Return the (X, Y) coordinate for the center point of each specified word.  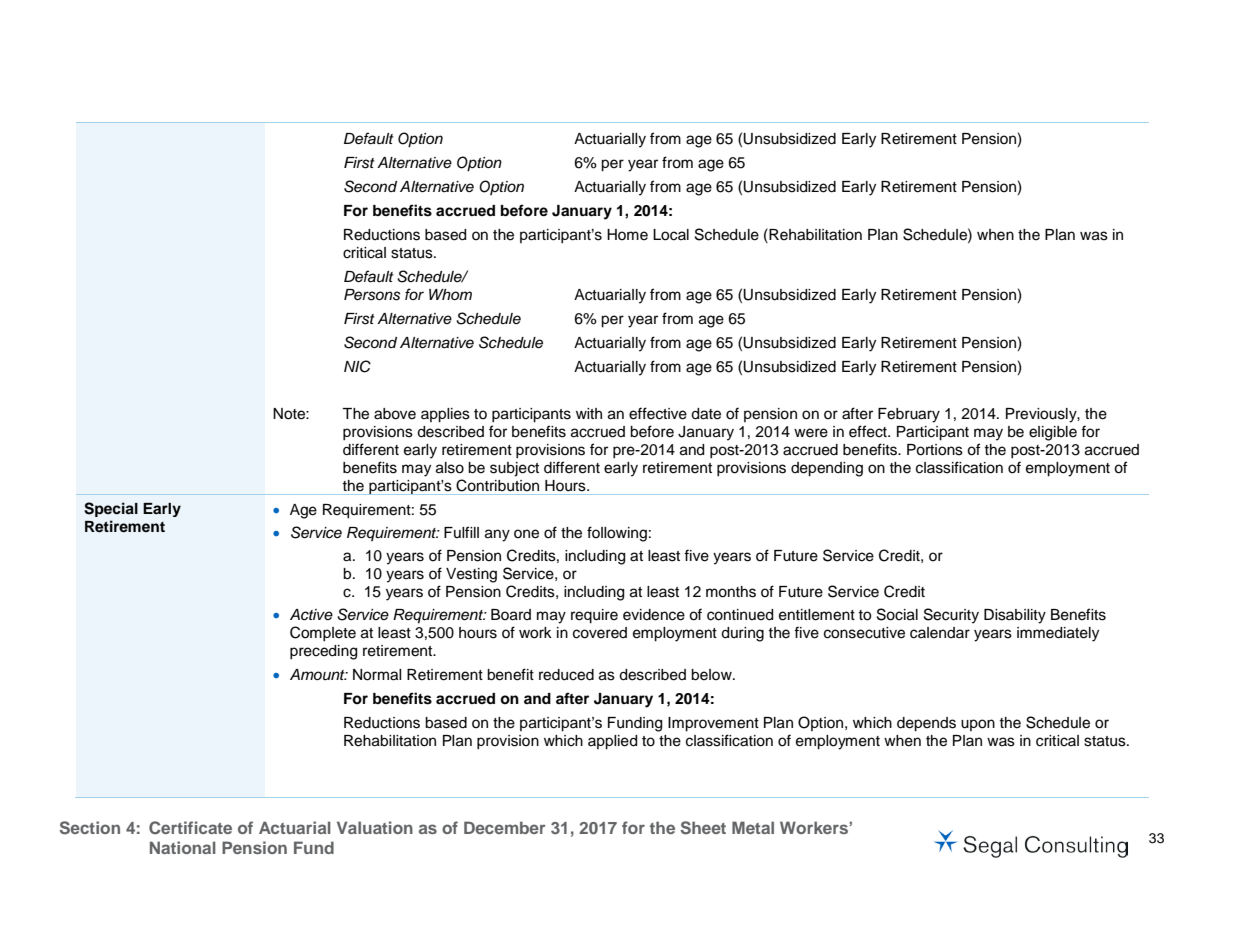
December (505, 827)
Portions (935, 450)
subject (514, 469)
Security (951, 616)
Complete (323, 633)
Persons (372, 295)
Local (671, 235)
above (395, 414)
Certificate (190, 828)
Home (627, 235)
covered (600, 633)
